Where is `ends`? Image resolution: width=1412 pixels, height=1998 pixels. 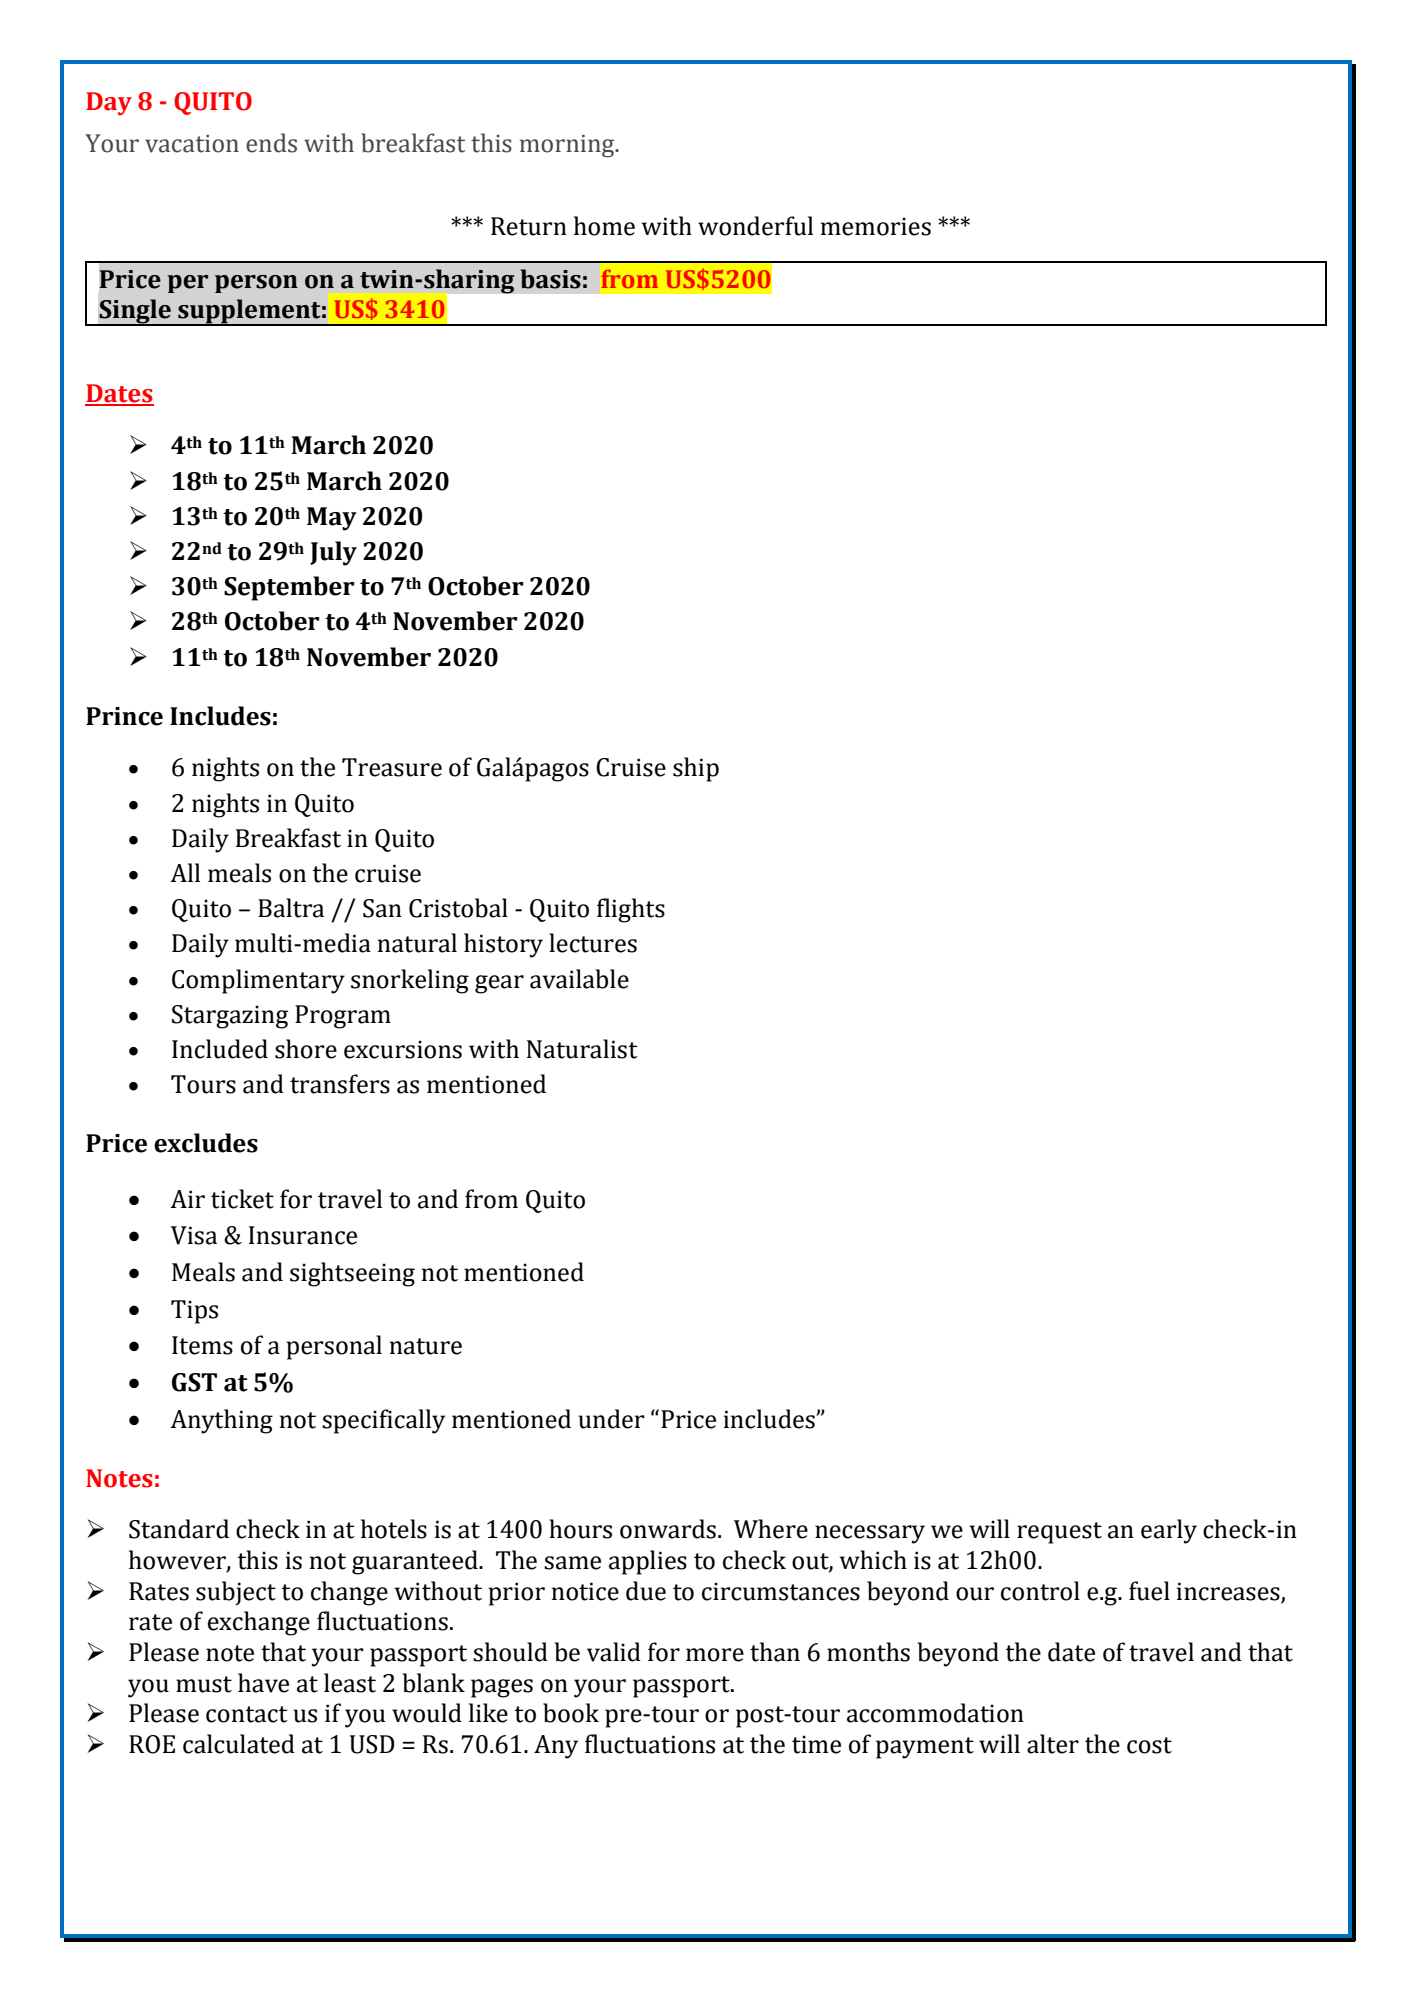
ends is located at coordinates (271, 143).
